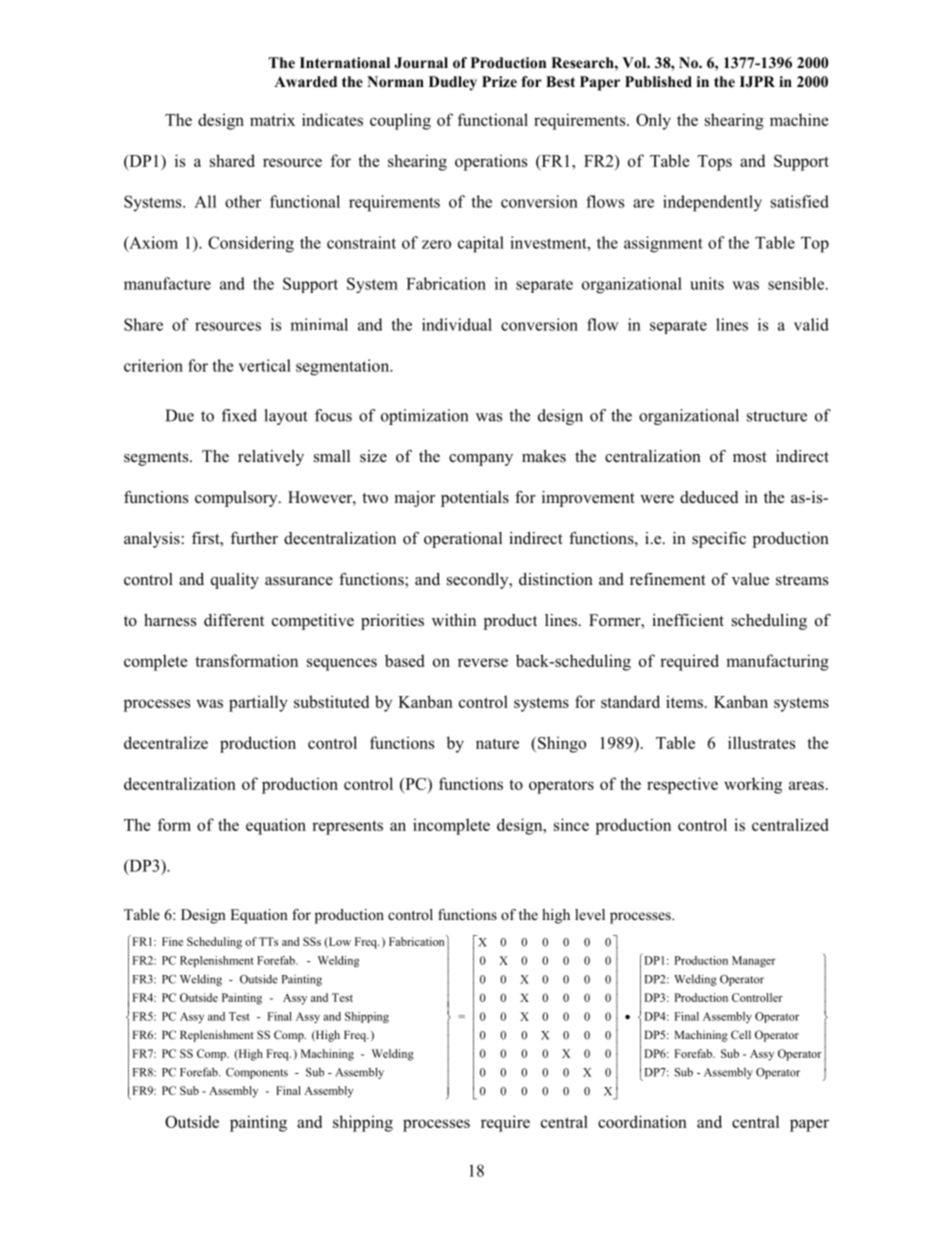 The image size is (952, 1233). I want to click on coordination, so click(642, 1121).
